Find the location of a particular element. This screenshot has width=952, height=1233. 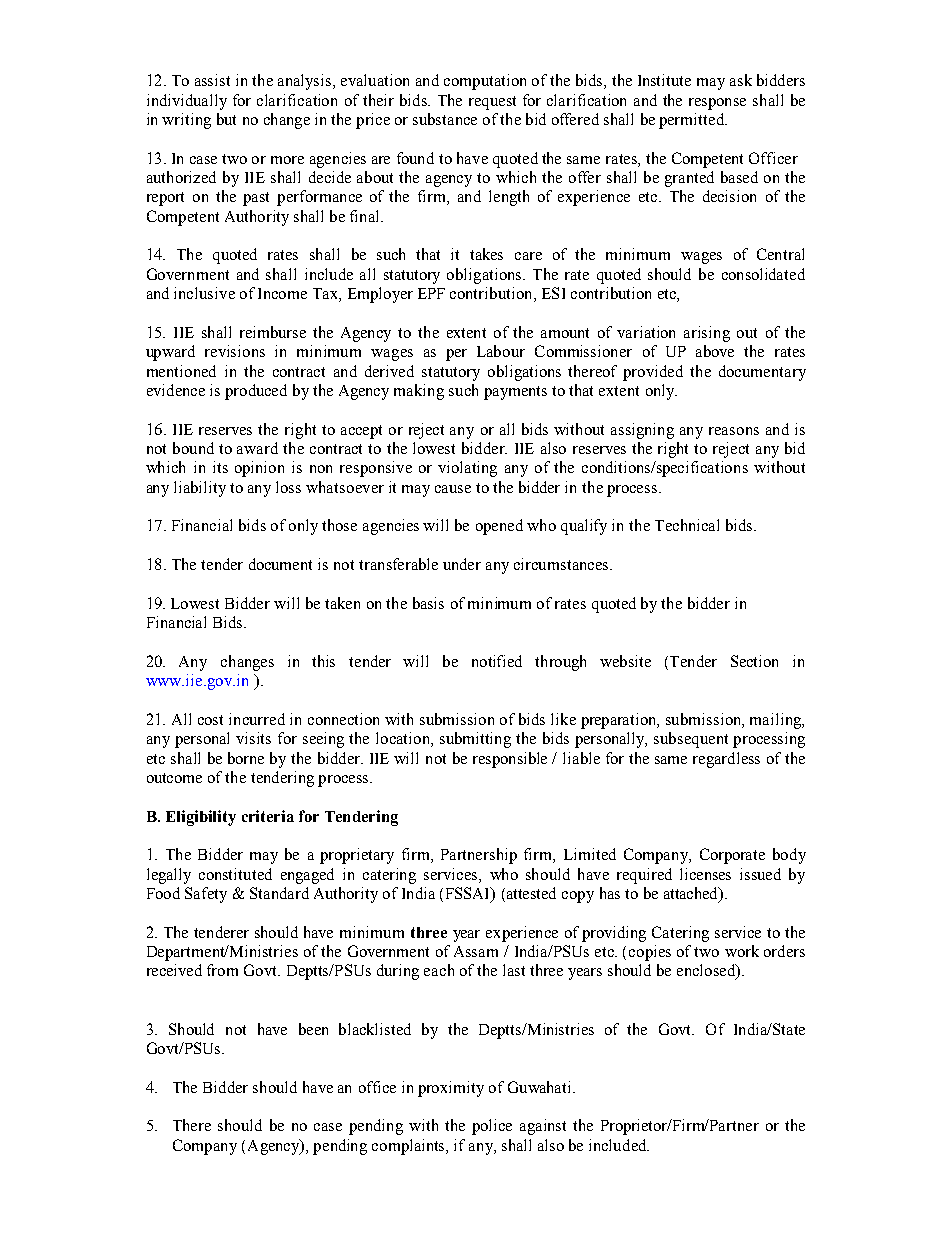

Labour is located at coordinates (501, 351).
